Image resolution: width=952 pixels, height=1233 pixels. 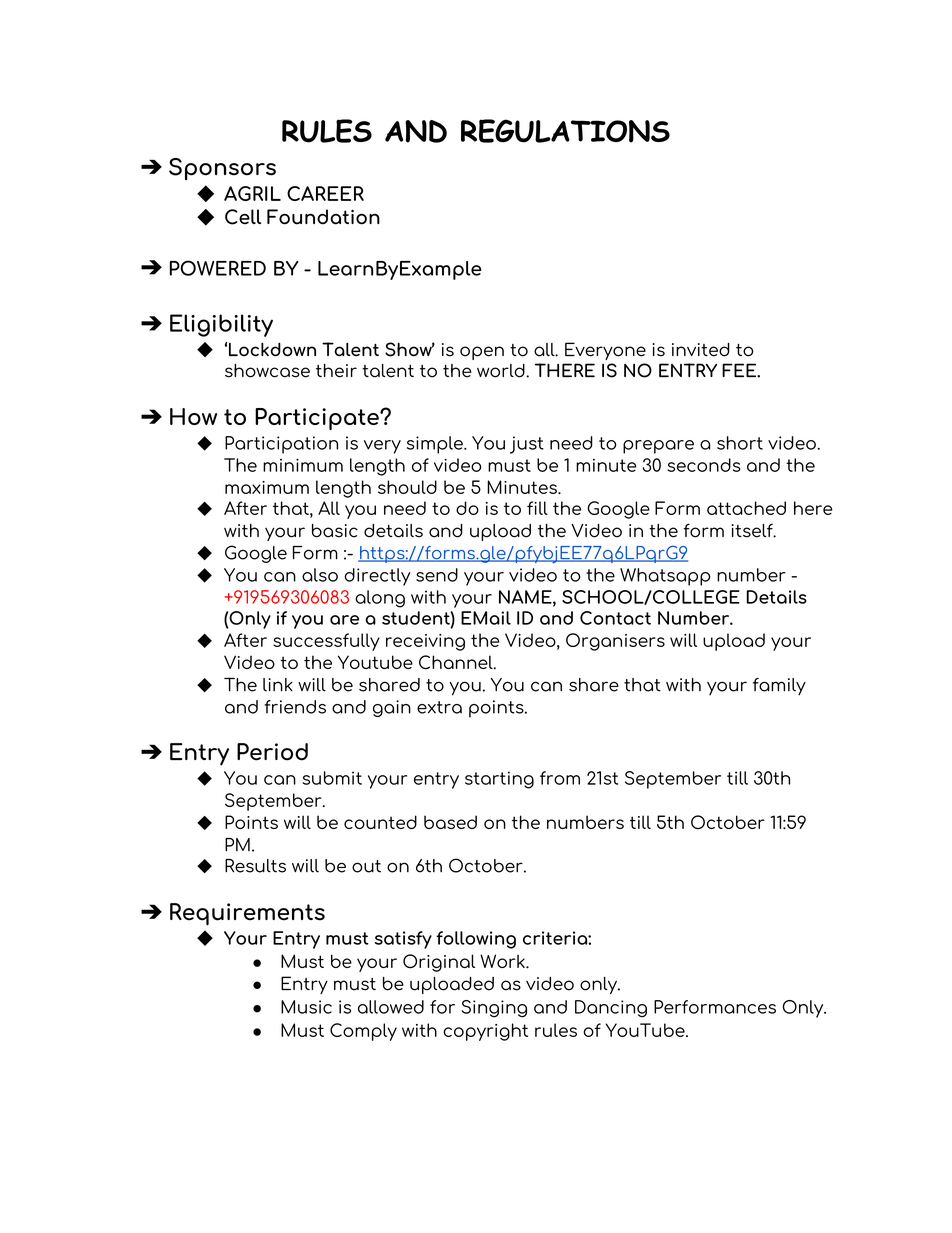 What do you see at coordinates (537, 508) in the page?
I see `fill` at bounding box center [537, 508].
